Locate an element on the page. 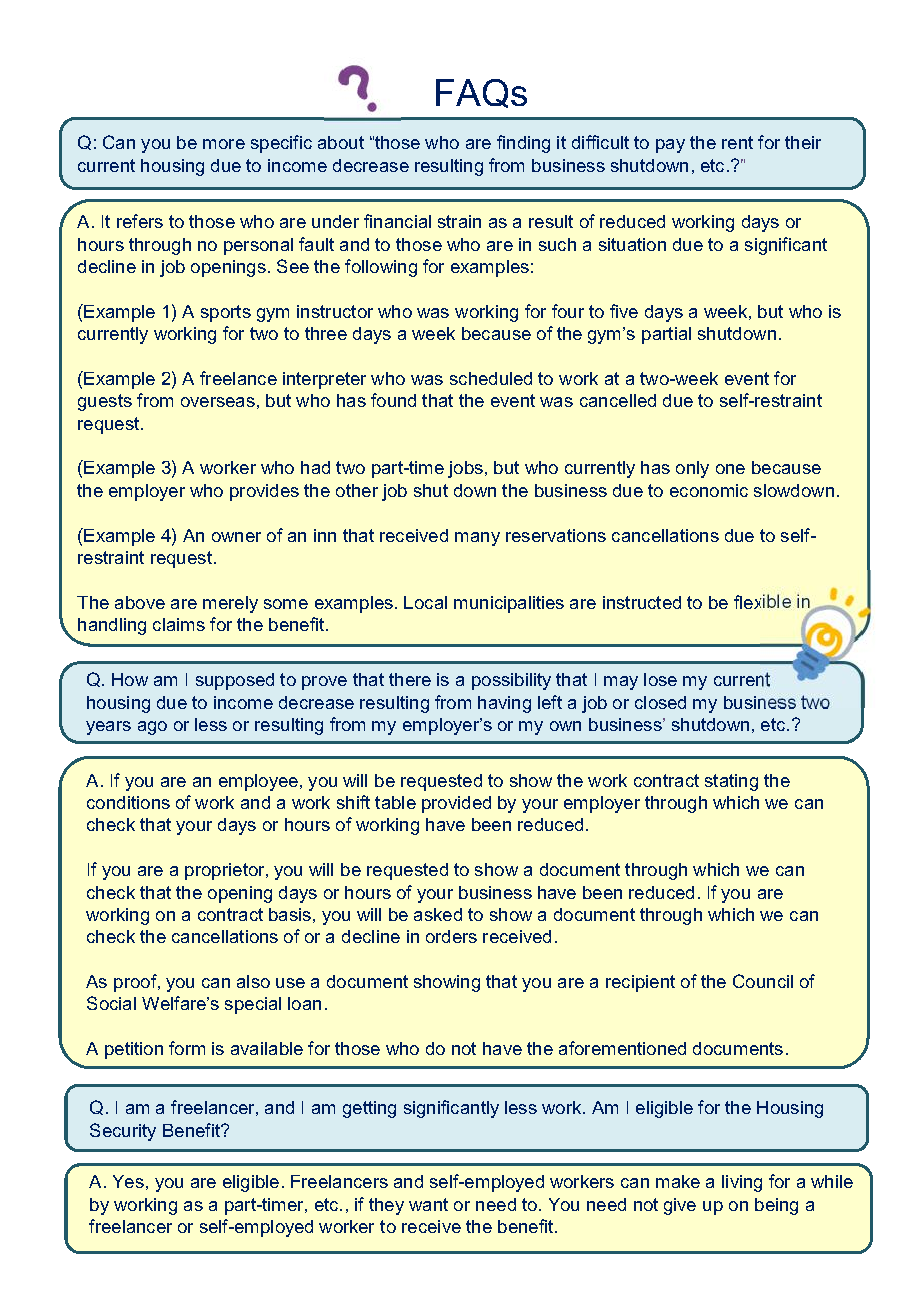  flexible is located at coordinates (762, 601).
